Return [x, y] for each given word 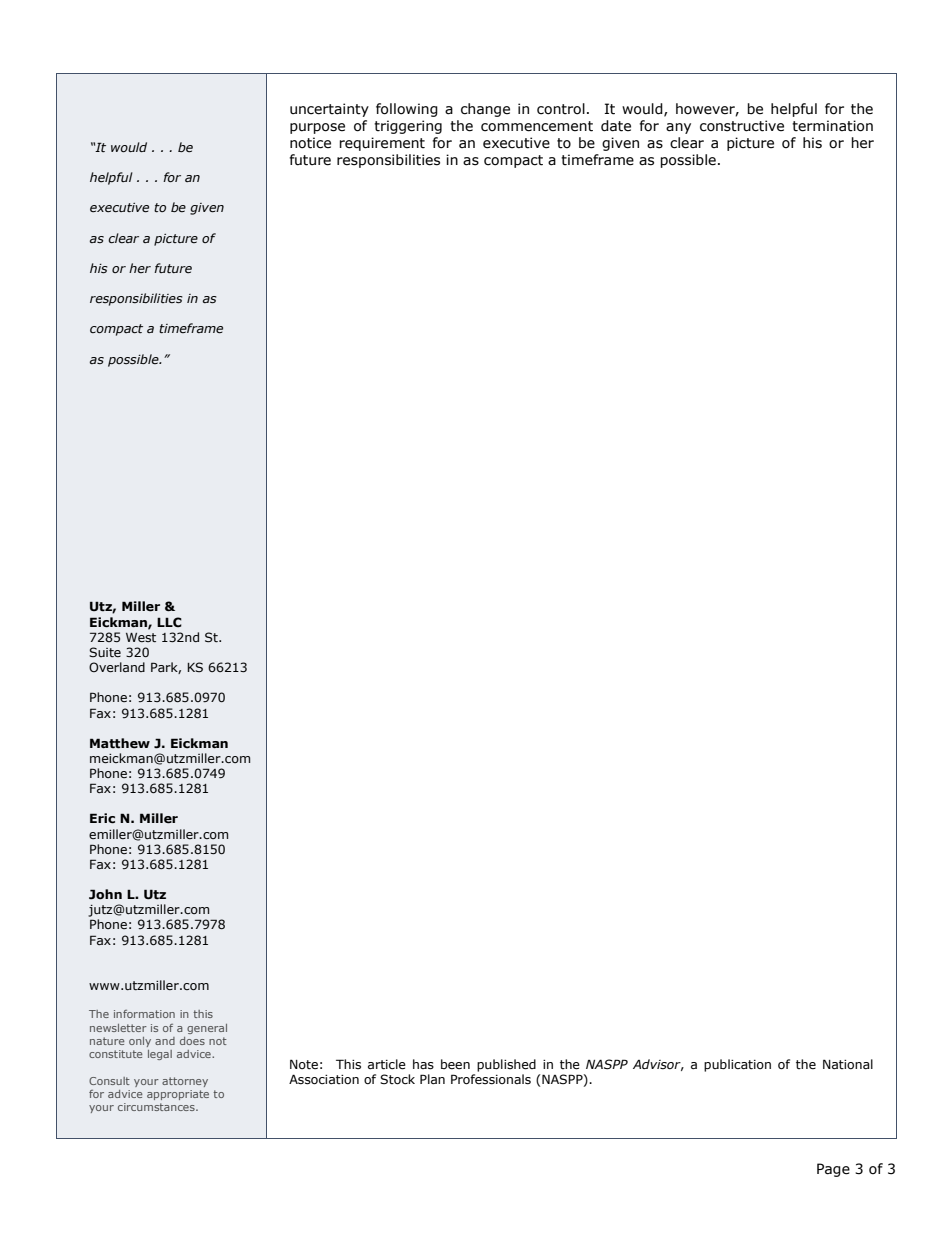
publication [737, 1065]
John [105, 894]
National [848, 1064]
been [455, 1064]
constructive [742, 126]
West [141, 637]
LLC [169, 622]
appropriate [178, 1095]
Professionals [491, 1079]
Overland [117, 667]
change [485, 110]
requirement [382, 144]
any [678, 128]
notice [310, 143]
